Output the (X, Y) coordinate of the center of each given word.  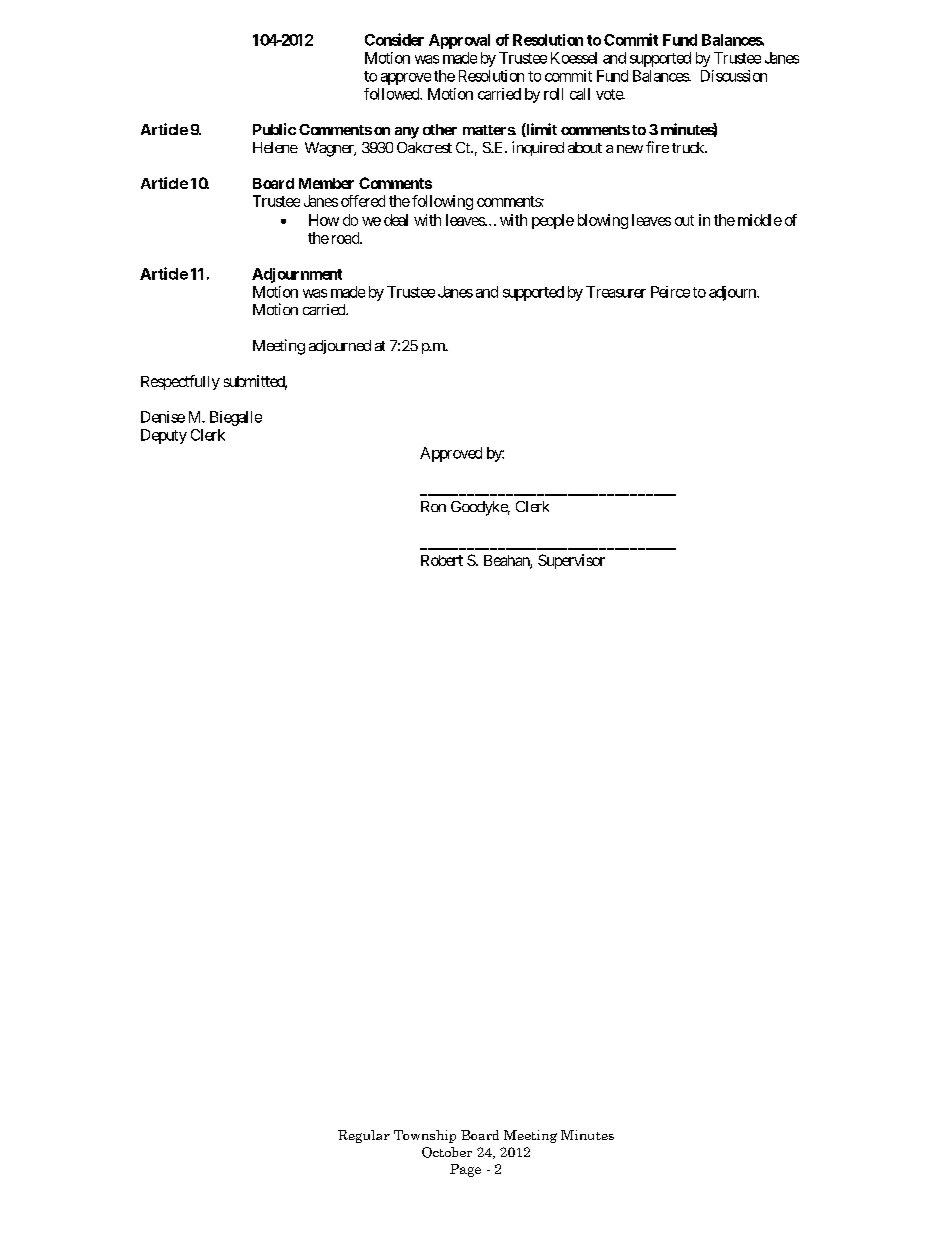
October (447, 1152)
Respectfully (180, 382)
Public (274, 129)
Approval (459, 41)
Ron (433, 506)
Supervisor (571, 561)
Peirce (670, 292)
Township (425, 1136)
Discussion (734, 76)
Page (465, 1170)
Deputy (164, 436)
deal (396, 220)
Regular (364, 1136)
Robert (442, 560)
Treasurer (616, 292)
